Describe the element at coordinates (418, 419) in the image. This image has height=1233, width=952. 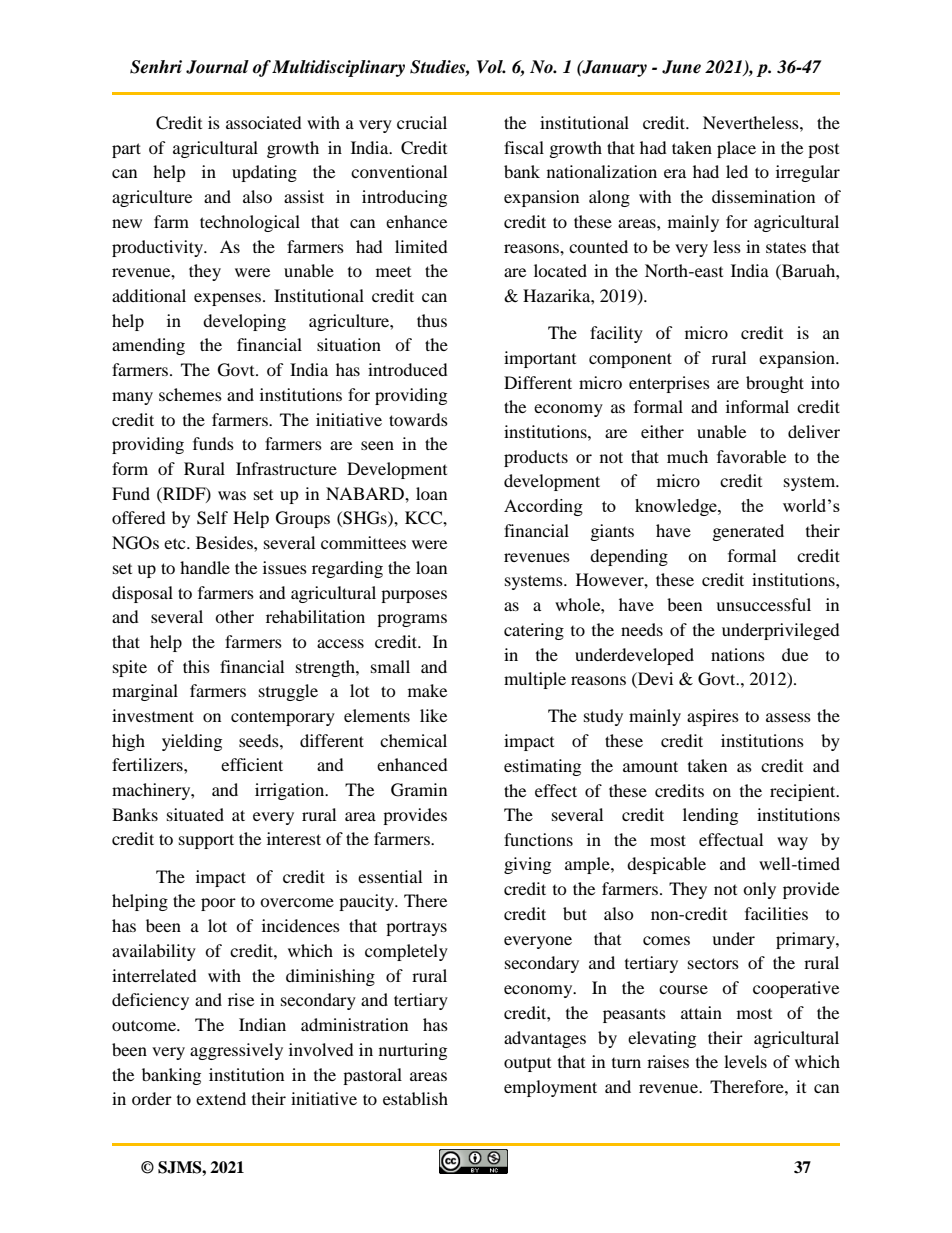
I see `towards` at that location.
